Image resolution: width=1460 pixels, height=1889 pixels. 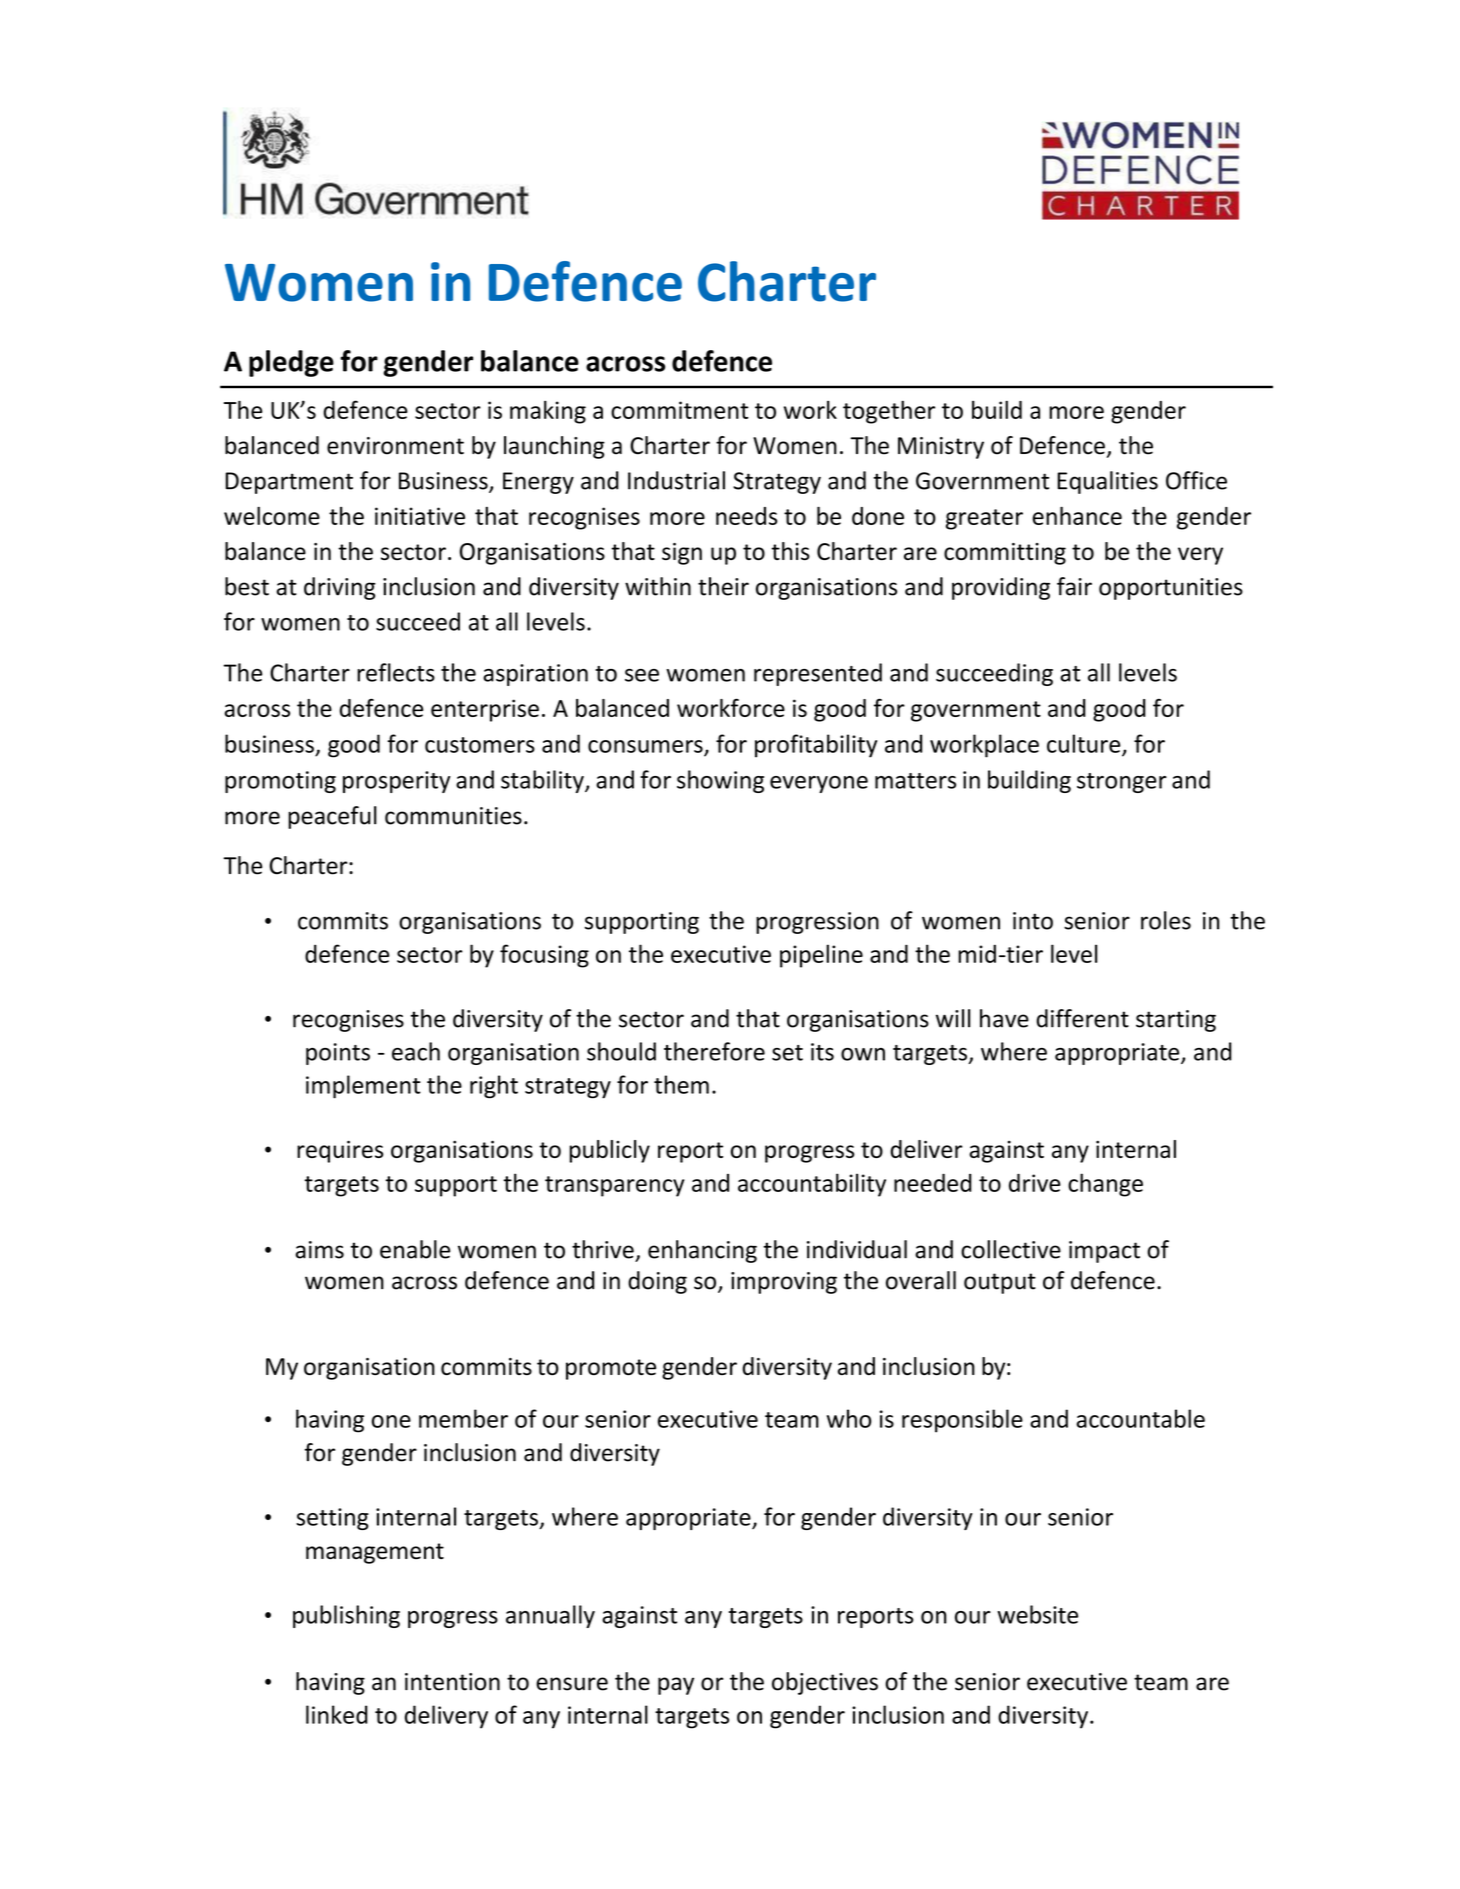 What do you see at coordinates (338, 1054) in the screenshot?
I see `points` at bounding box center [338, 1054].
